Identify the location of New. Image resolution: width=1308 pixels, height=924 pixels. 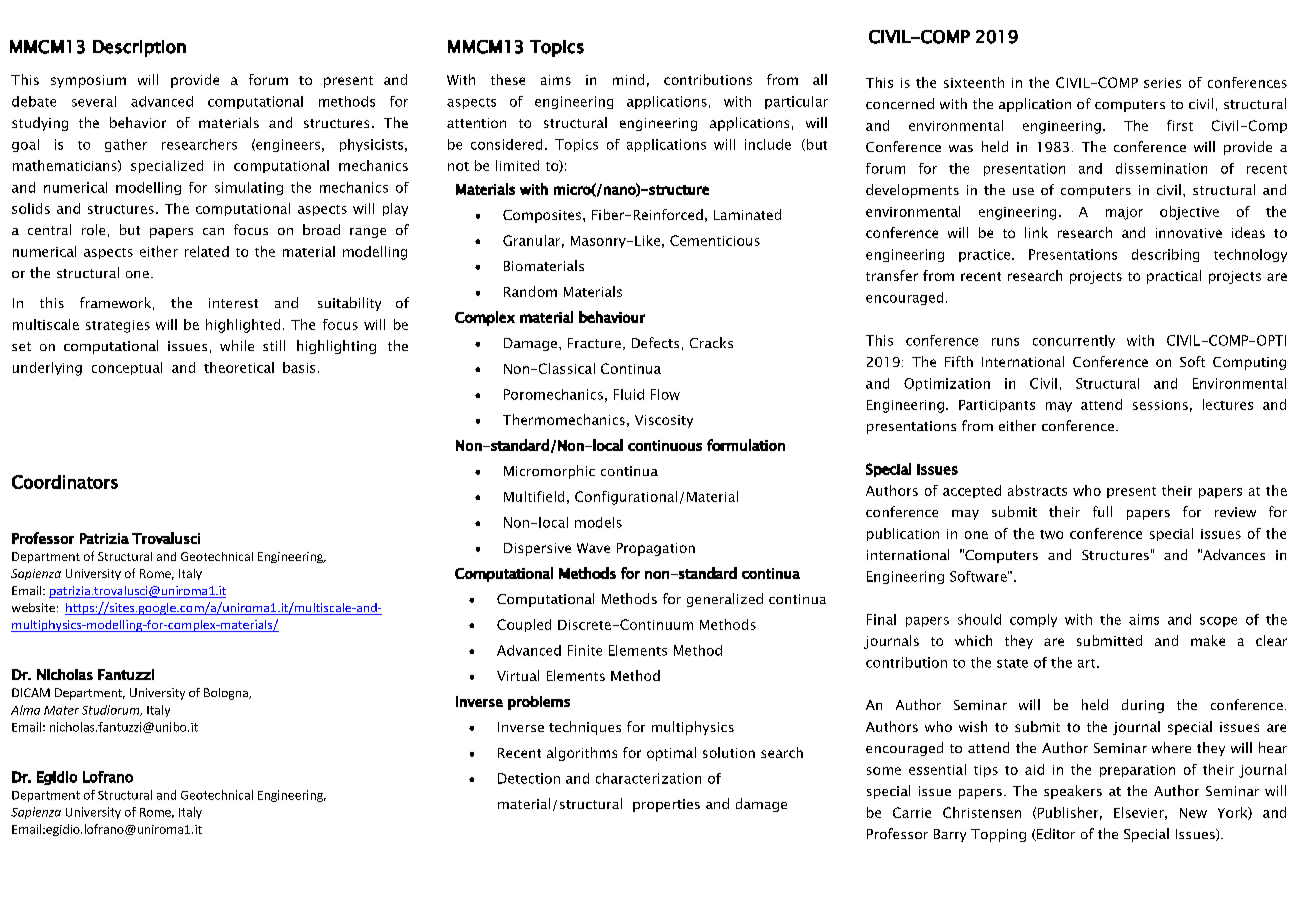
(1193, 813).
